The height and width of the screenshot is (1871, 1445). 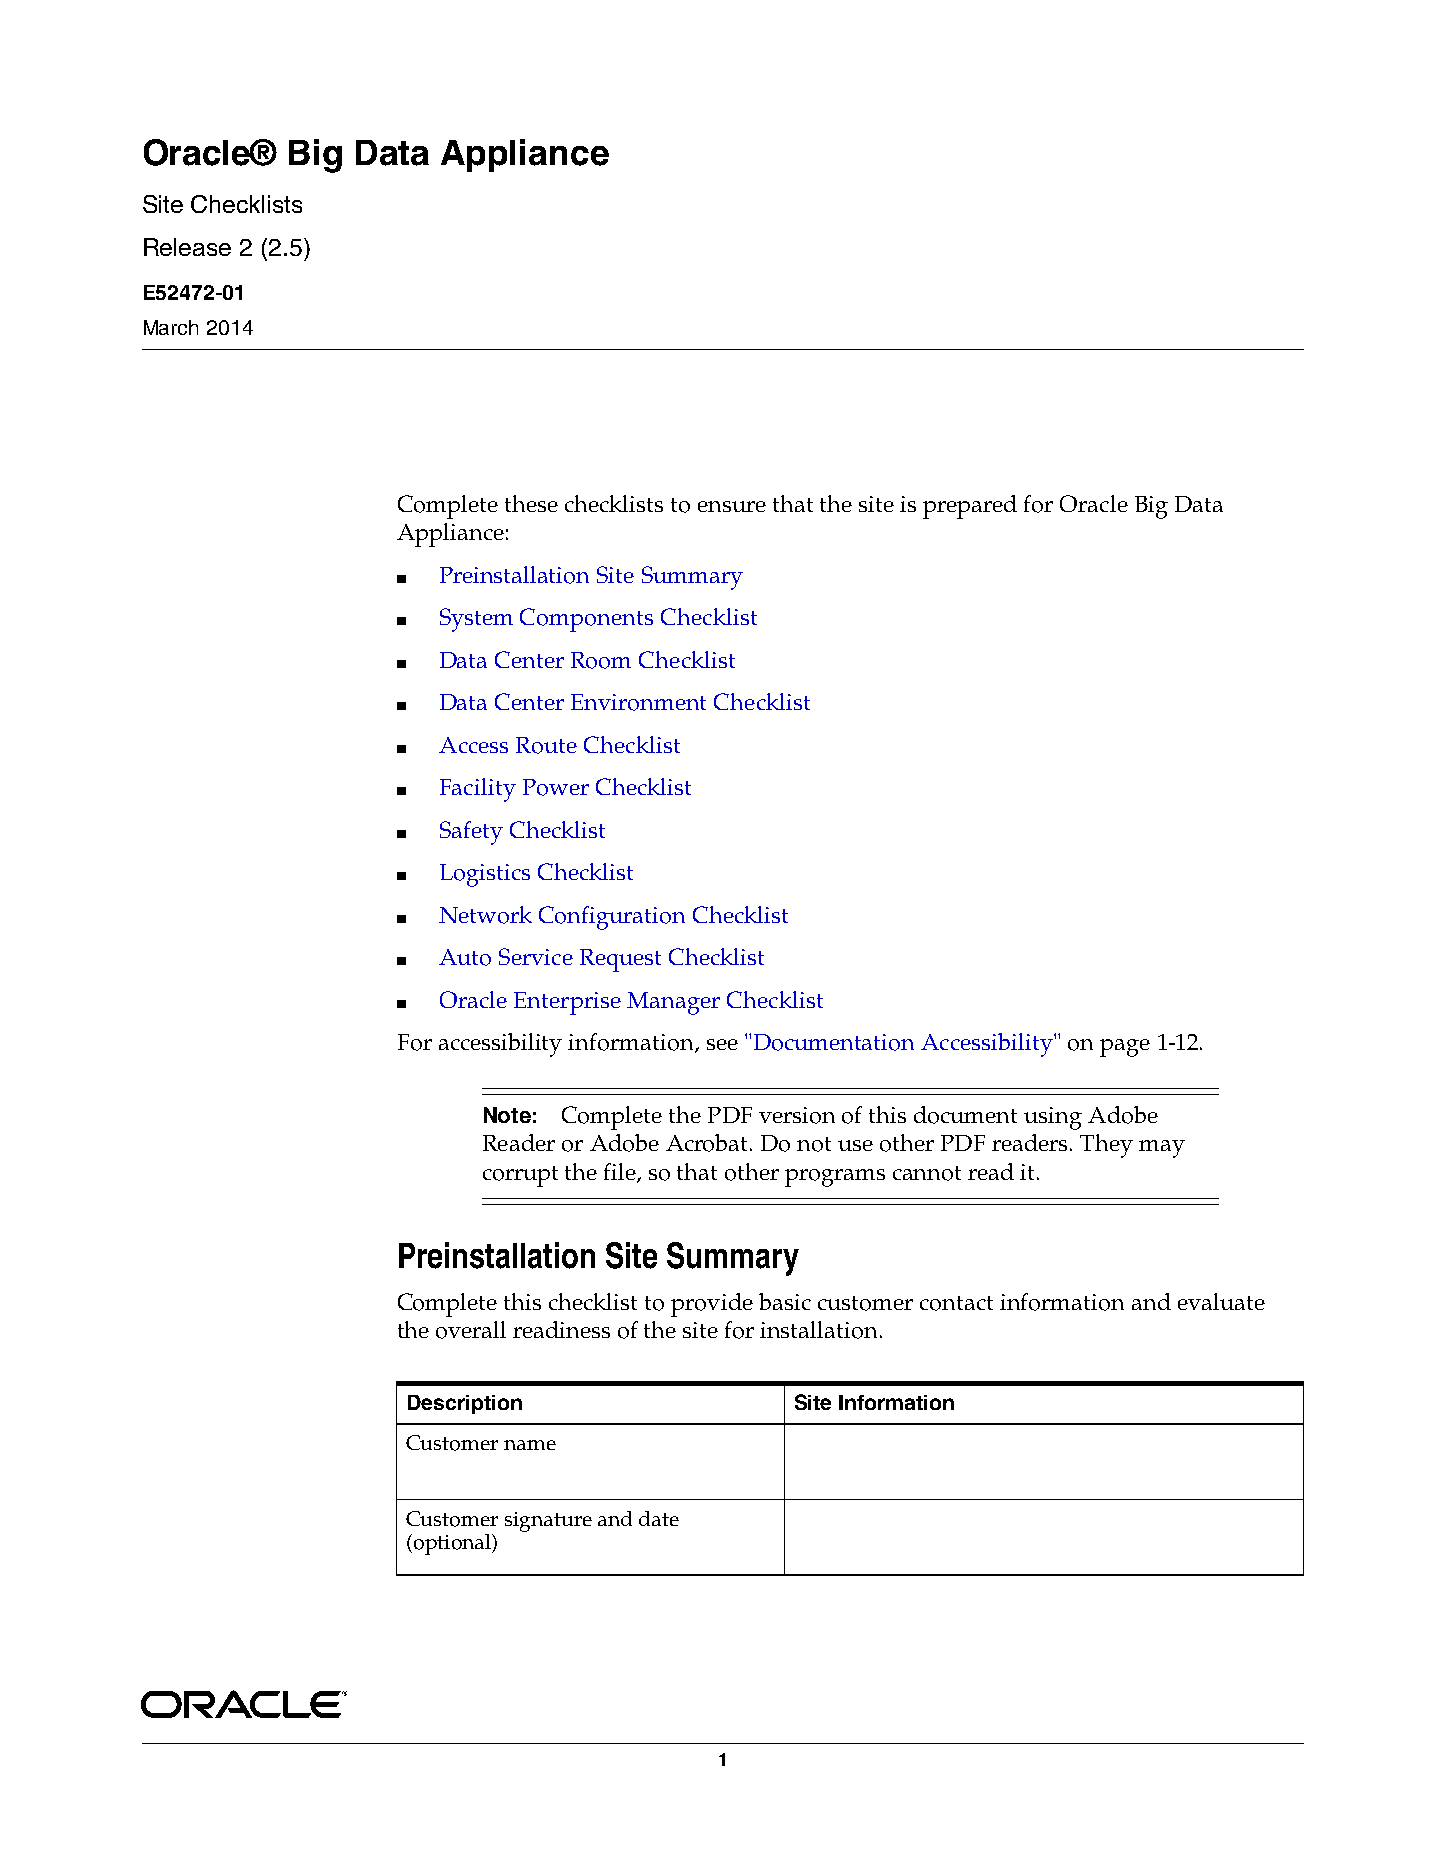 What do you see at coordinates (465, 957) in the screenshot?
I see `Auto` at bounding box center [465, 957].
